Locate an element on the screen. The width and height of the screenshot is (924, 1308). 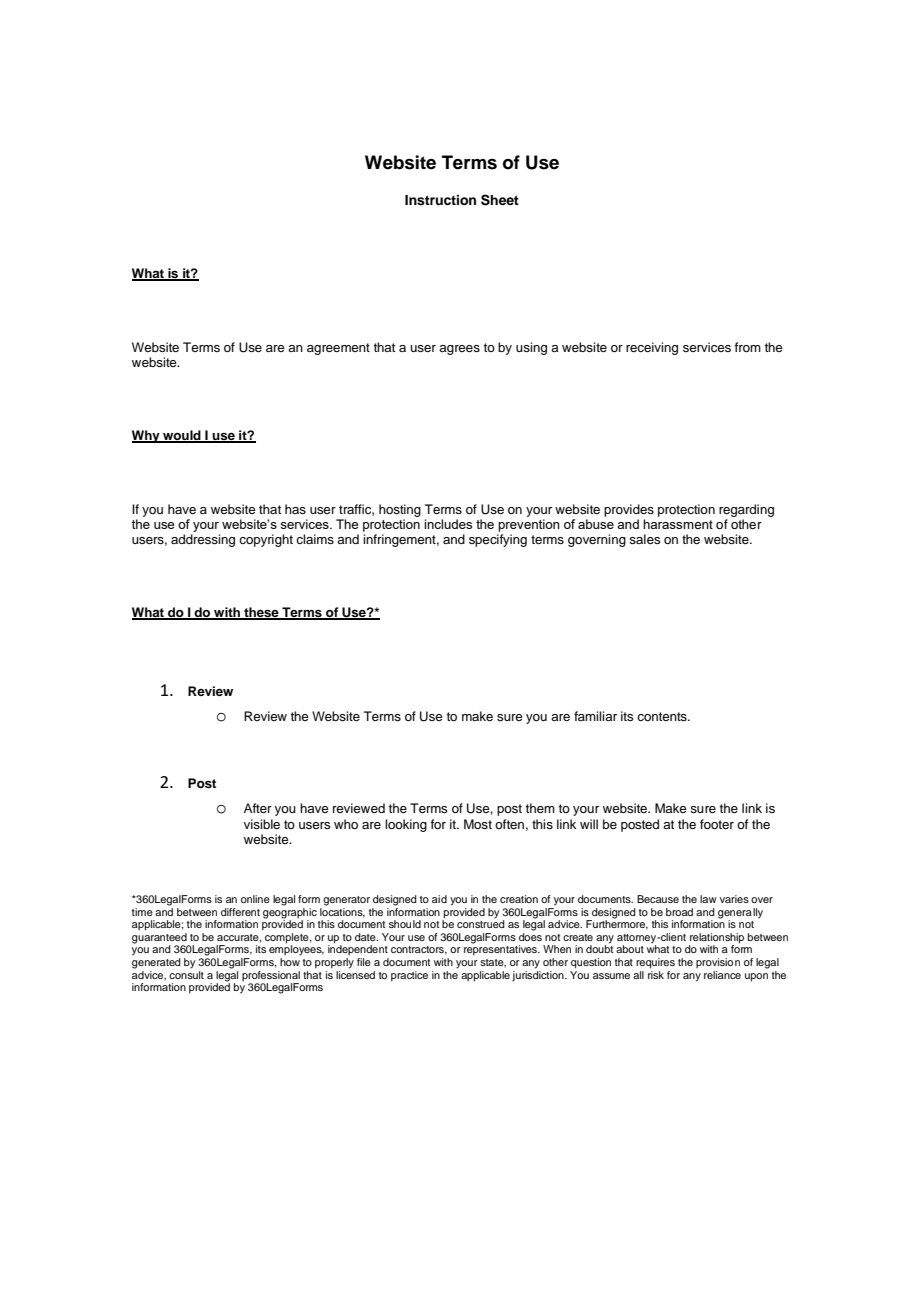
specifying is located at coordinates (498, 540).
